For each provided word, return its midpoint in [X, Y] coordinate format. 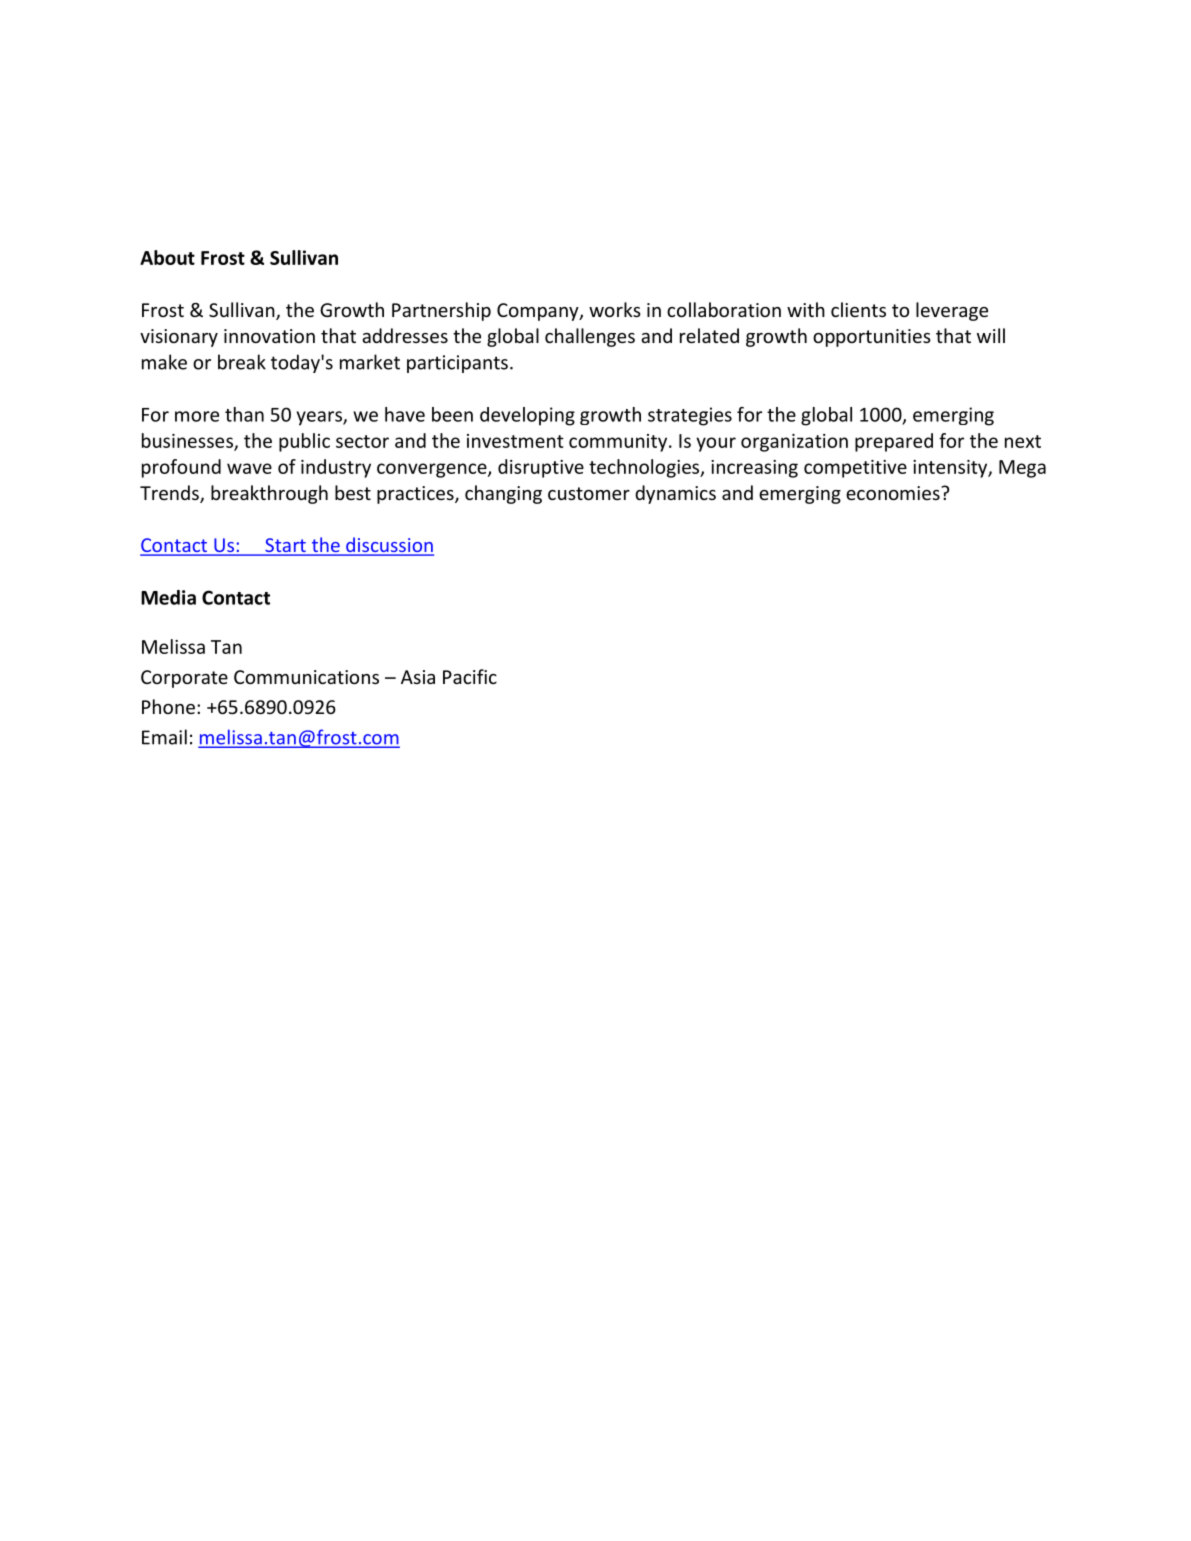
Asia [418, 677]
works [615, 309]
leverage [952, 311]
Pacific [470, 676]
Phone [168, 706]
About [167, 257]
